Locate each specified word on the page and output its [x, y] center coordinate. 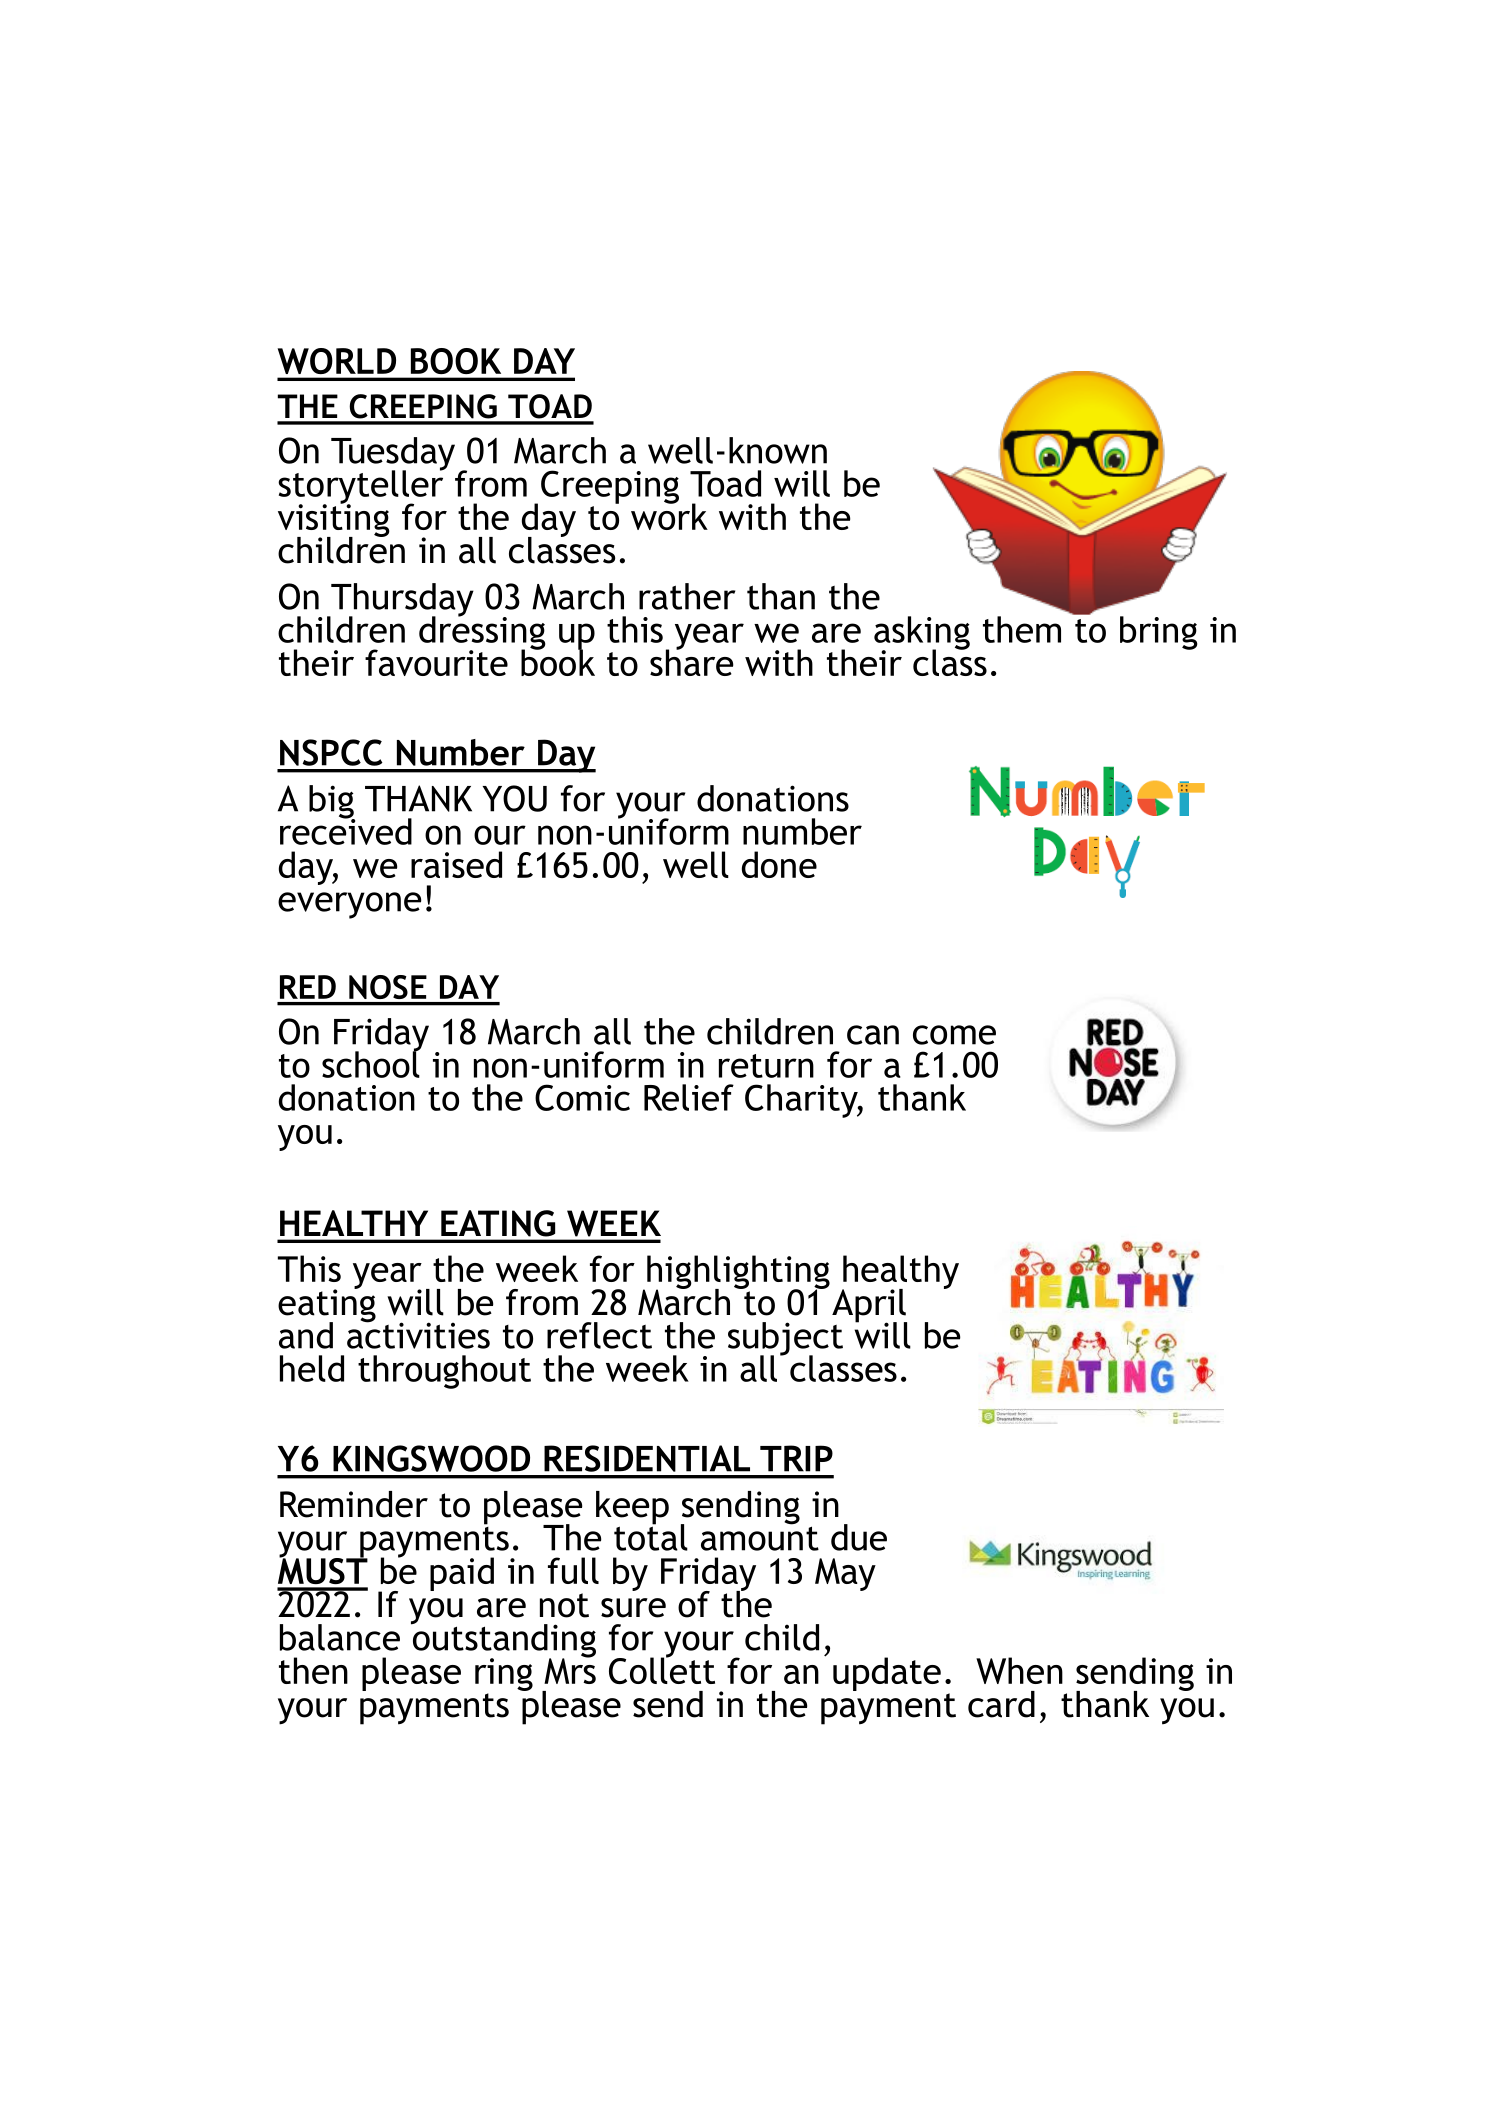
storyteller [362, 486]
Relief [689, 1097]
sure [633, 1608]
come [954, 1035]
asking [922, 634]
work [669, 515]
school [371, 1063]
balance [340, 1637]
